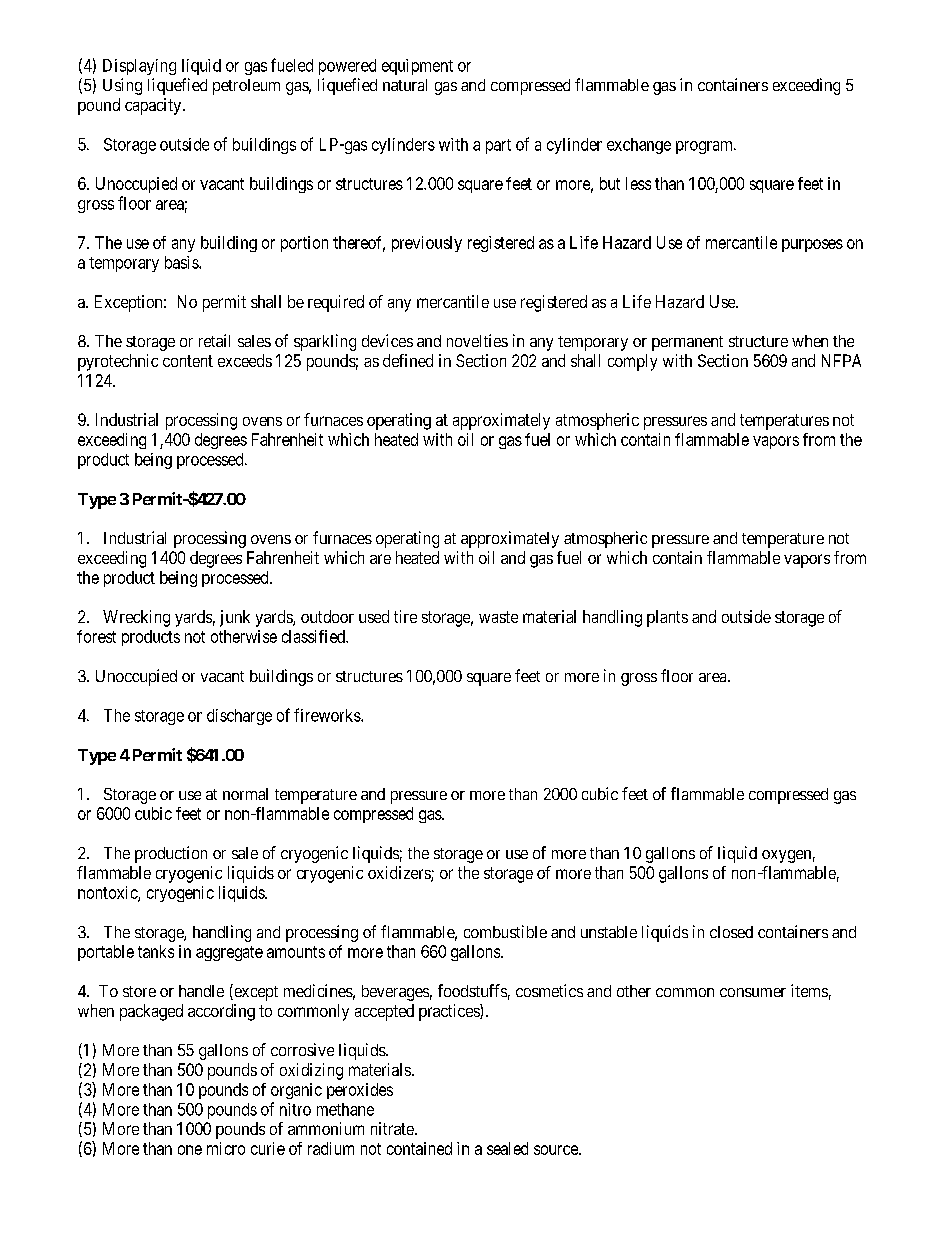 Image resolution: width=952 pixels, height=1233 pixels. Describe the element at coordinates (705, 147) in the image. I see `program` at that location.
